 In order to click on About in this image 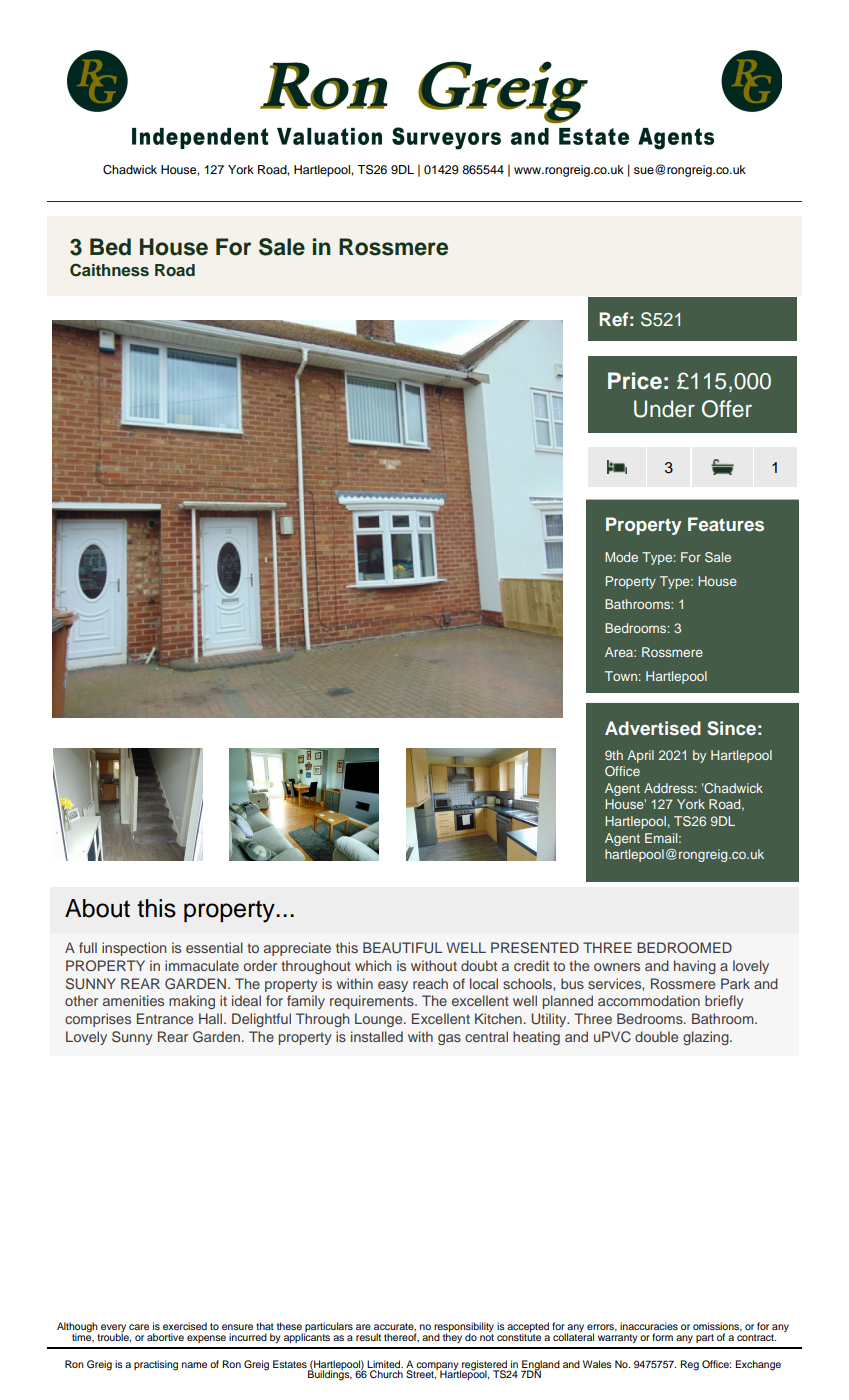, I will do `click(97, 908)`.
